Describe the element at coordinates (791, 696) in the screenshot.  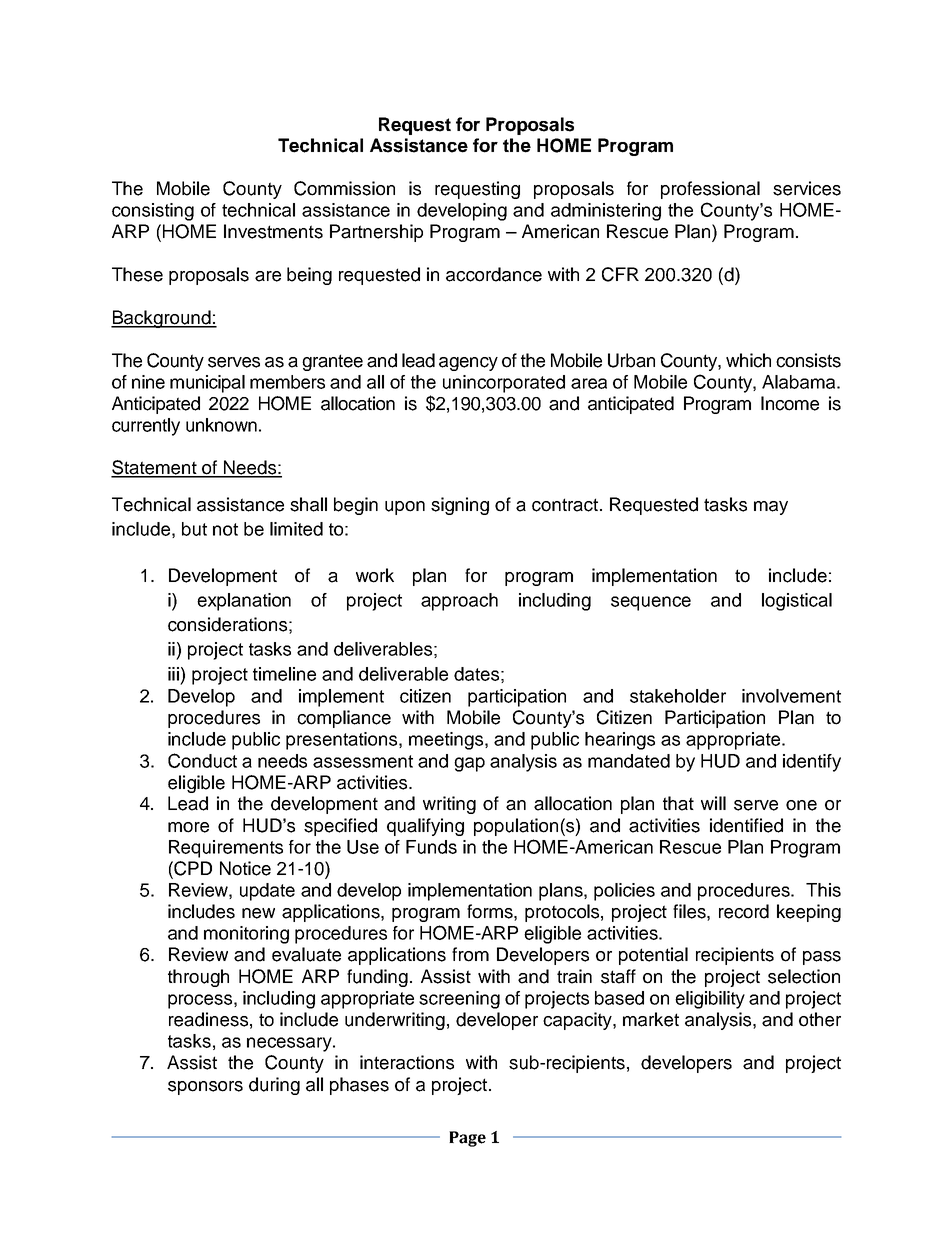
I see `involvement` at that location.
